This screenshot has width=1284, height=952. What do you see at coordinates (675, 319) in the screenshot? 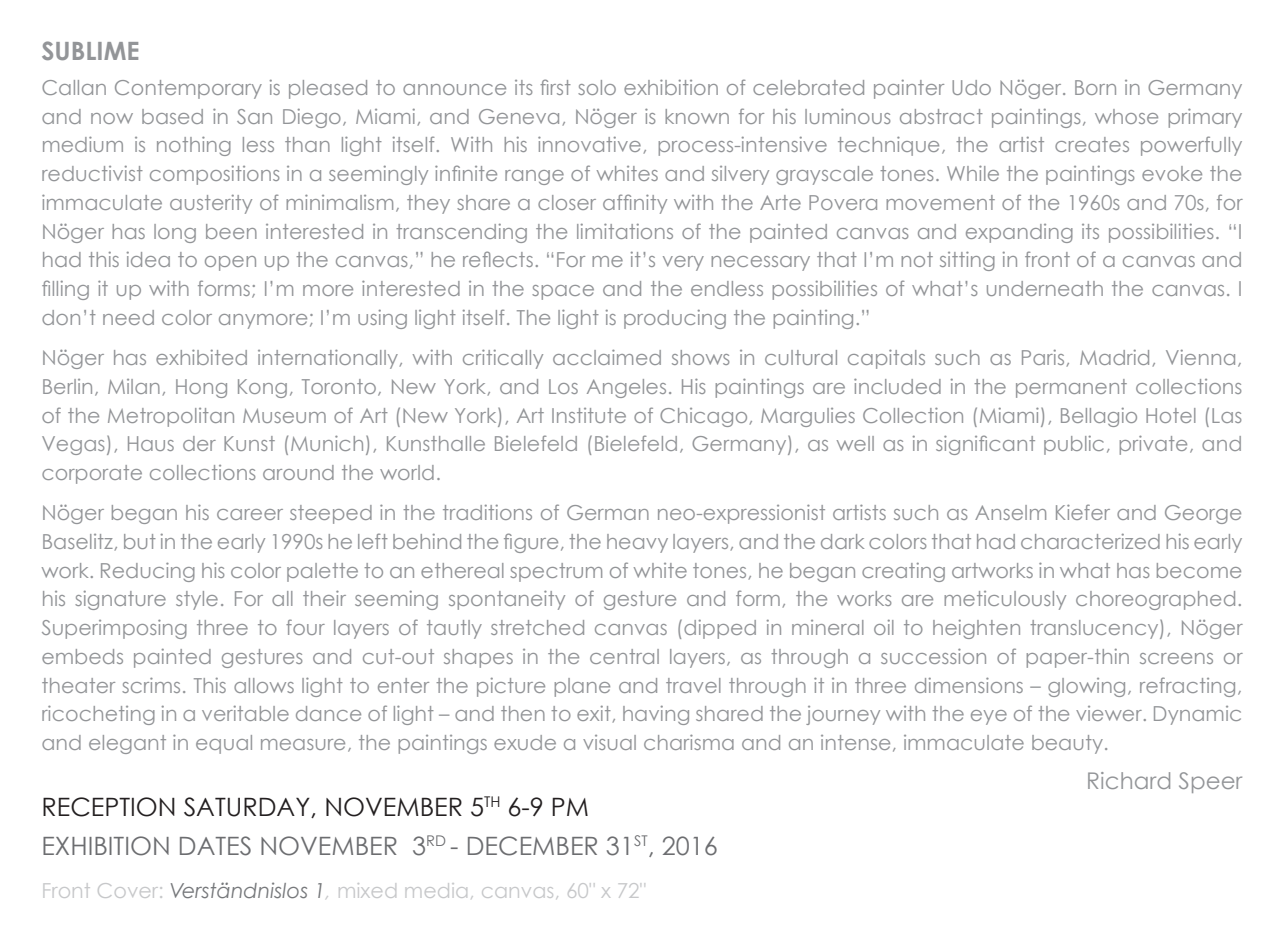
I see `producing` at bounding box center [675, 319].
